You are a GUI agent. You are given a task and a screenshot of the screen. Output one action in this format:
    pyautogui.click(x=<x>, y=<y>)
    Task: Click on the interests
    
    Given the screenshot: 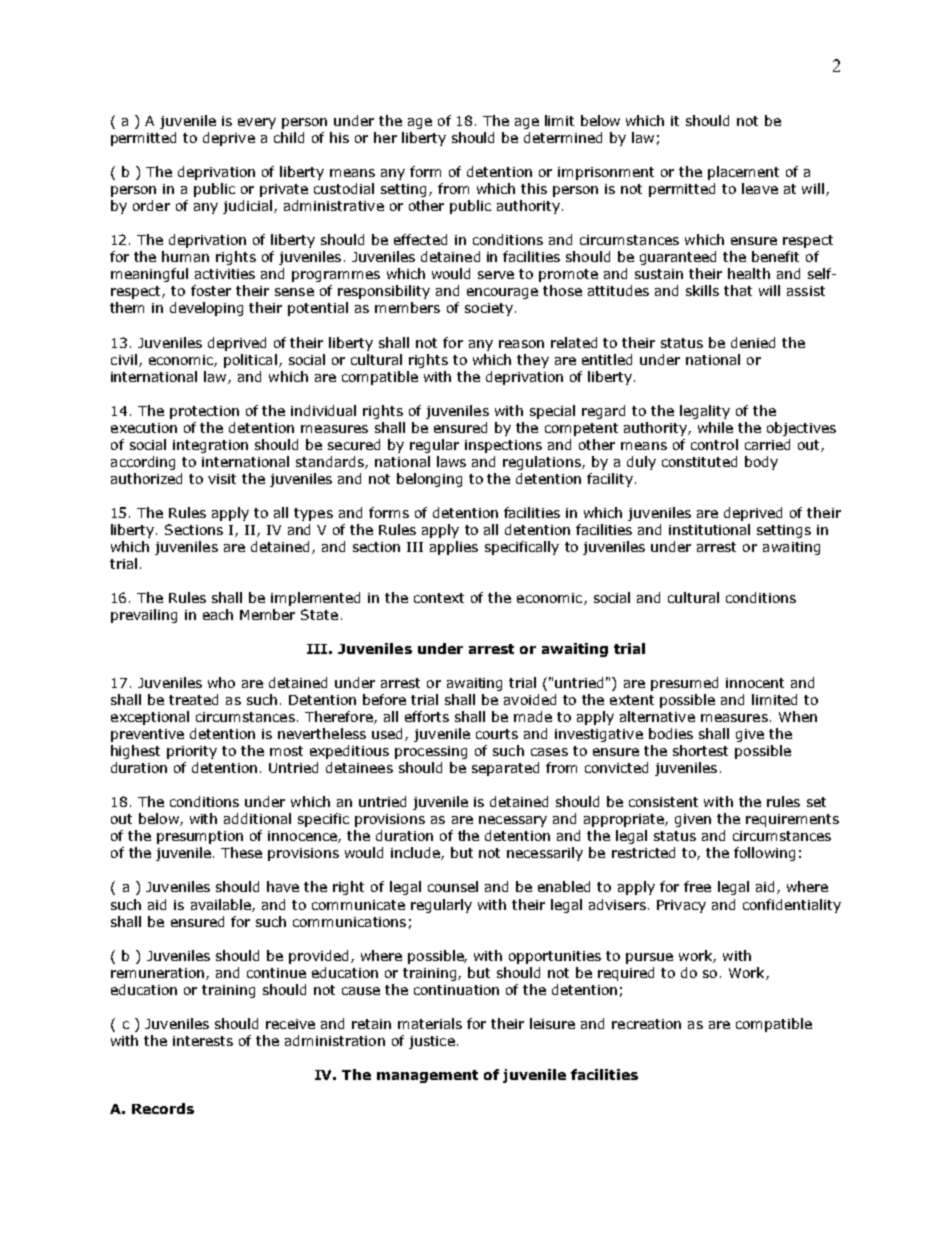 What is the action you would take?
    pyautogui.click(x=203, y=1041)
